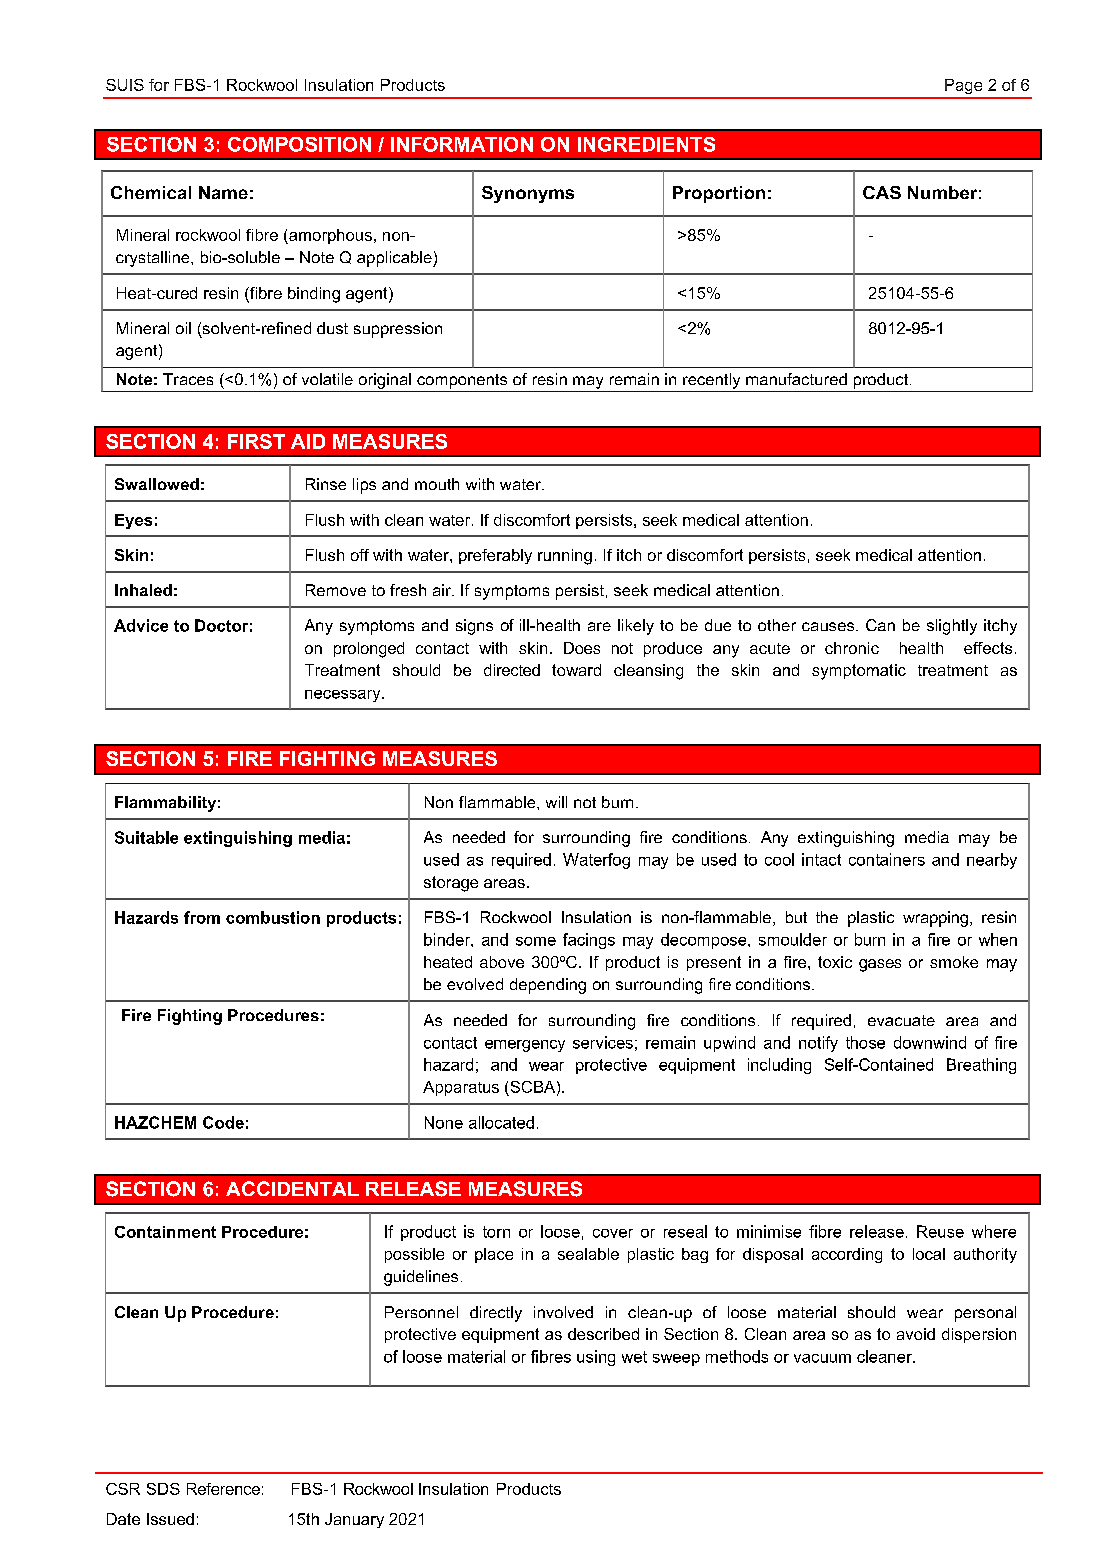 This screenshot has width=1108, height=1568. I want to click on Can, so click(880, 625).
